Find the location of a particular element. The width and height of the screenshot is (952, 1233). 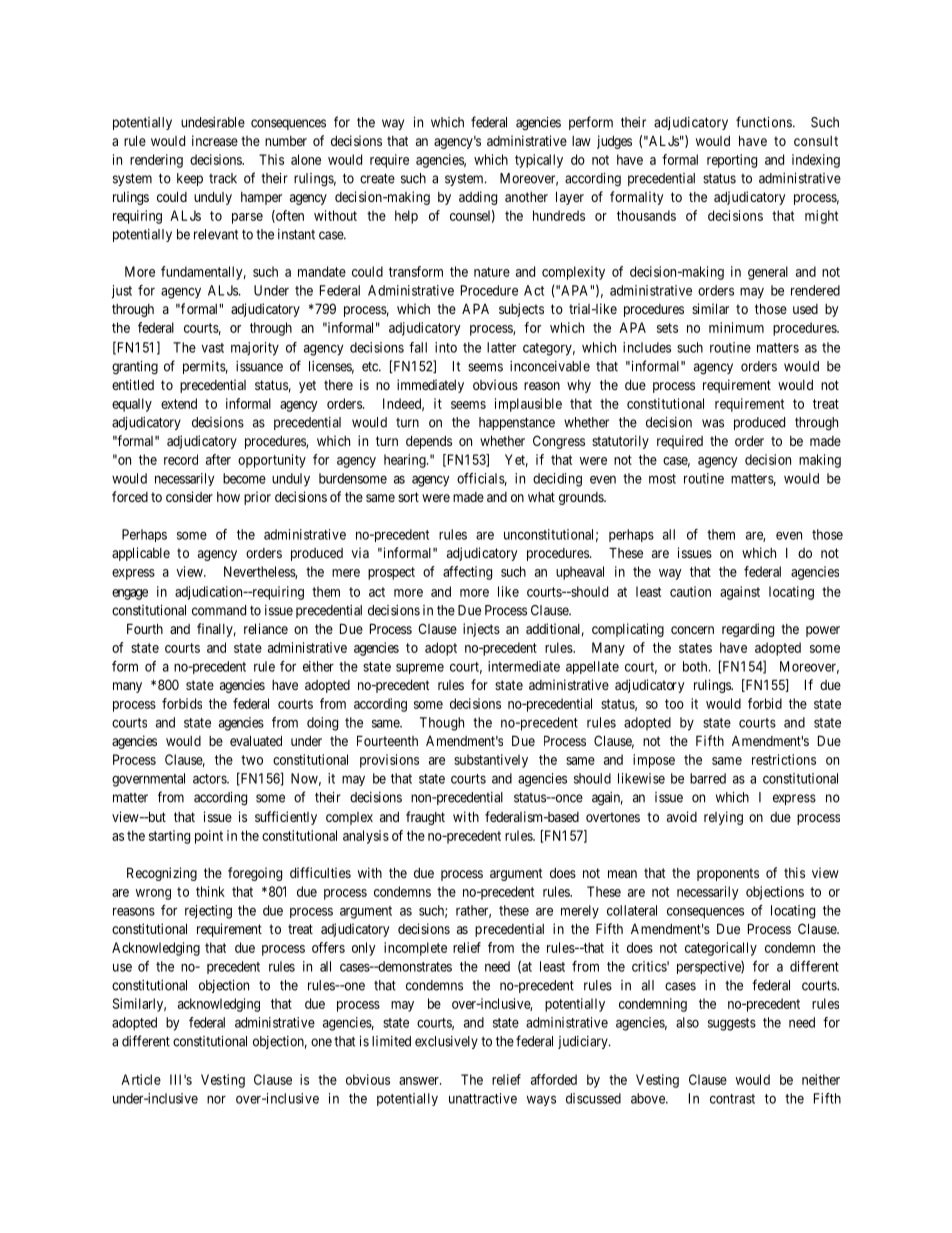

increase is located at coordinates (215, 140).
